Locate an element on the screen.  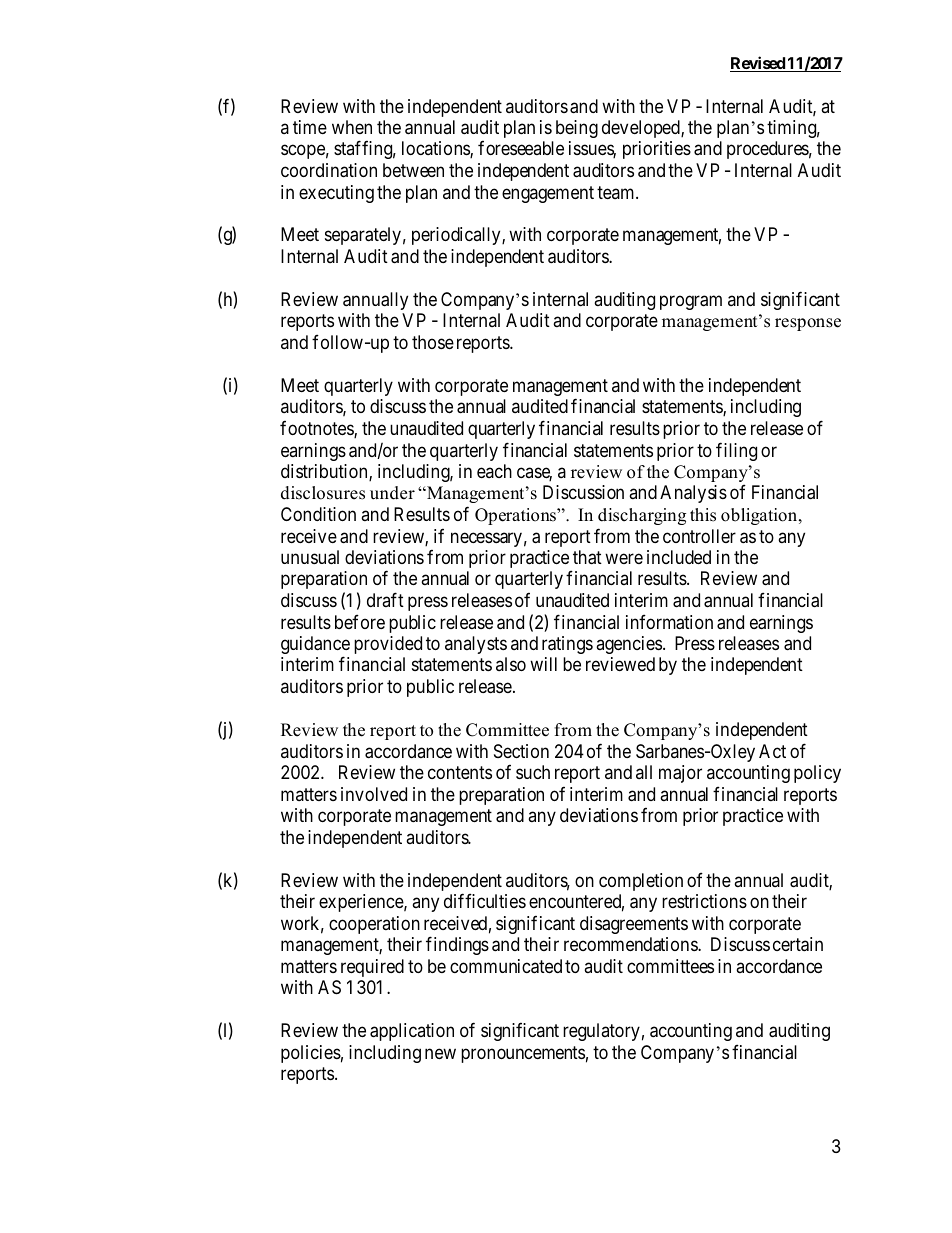
program is located at coordinates (691, 303).
